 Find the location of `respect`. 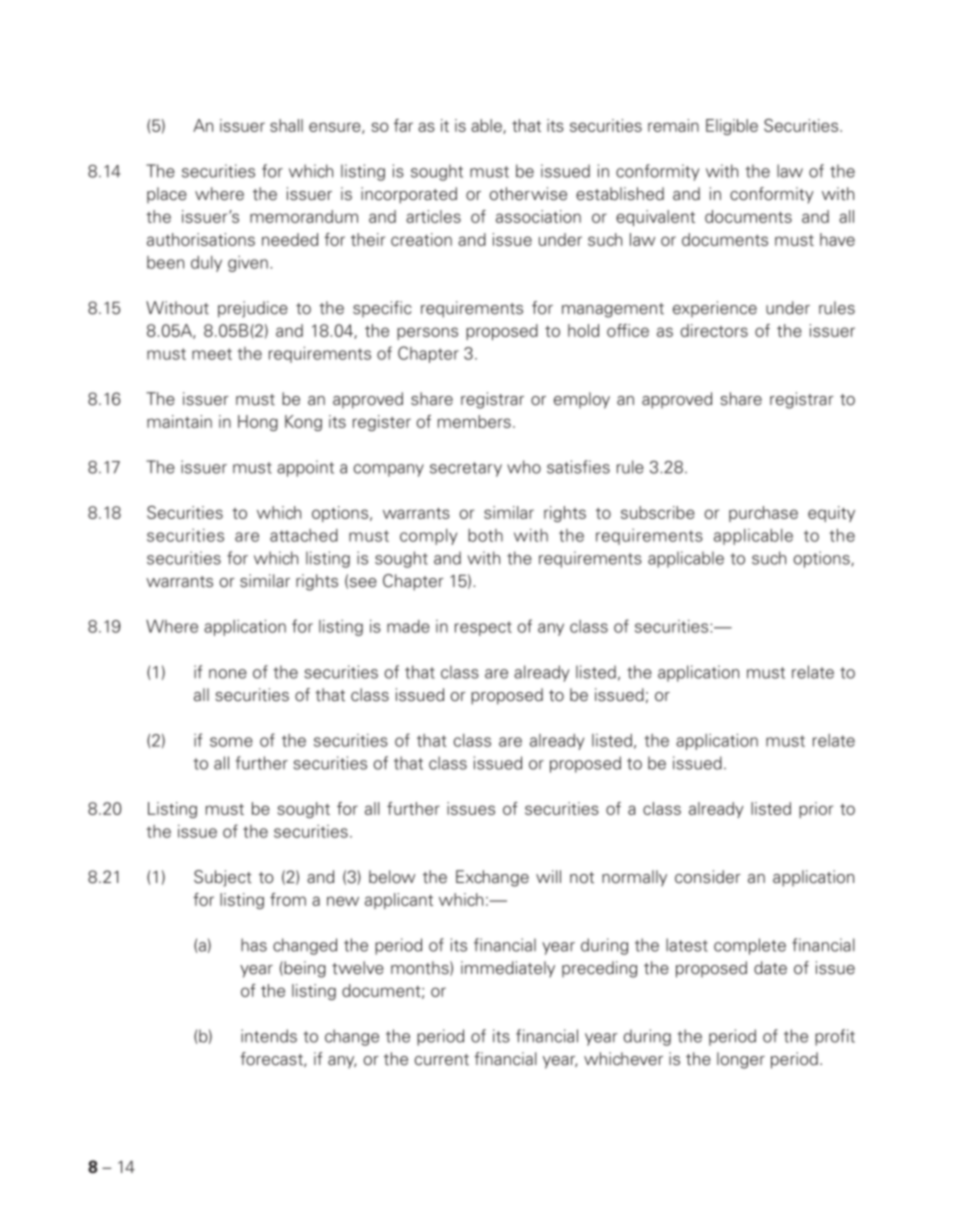

respect is located at coordinates (483, 628).
